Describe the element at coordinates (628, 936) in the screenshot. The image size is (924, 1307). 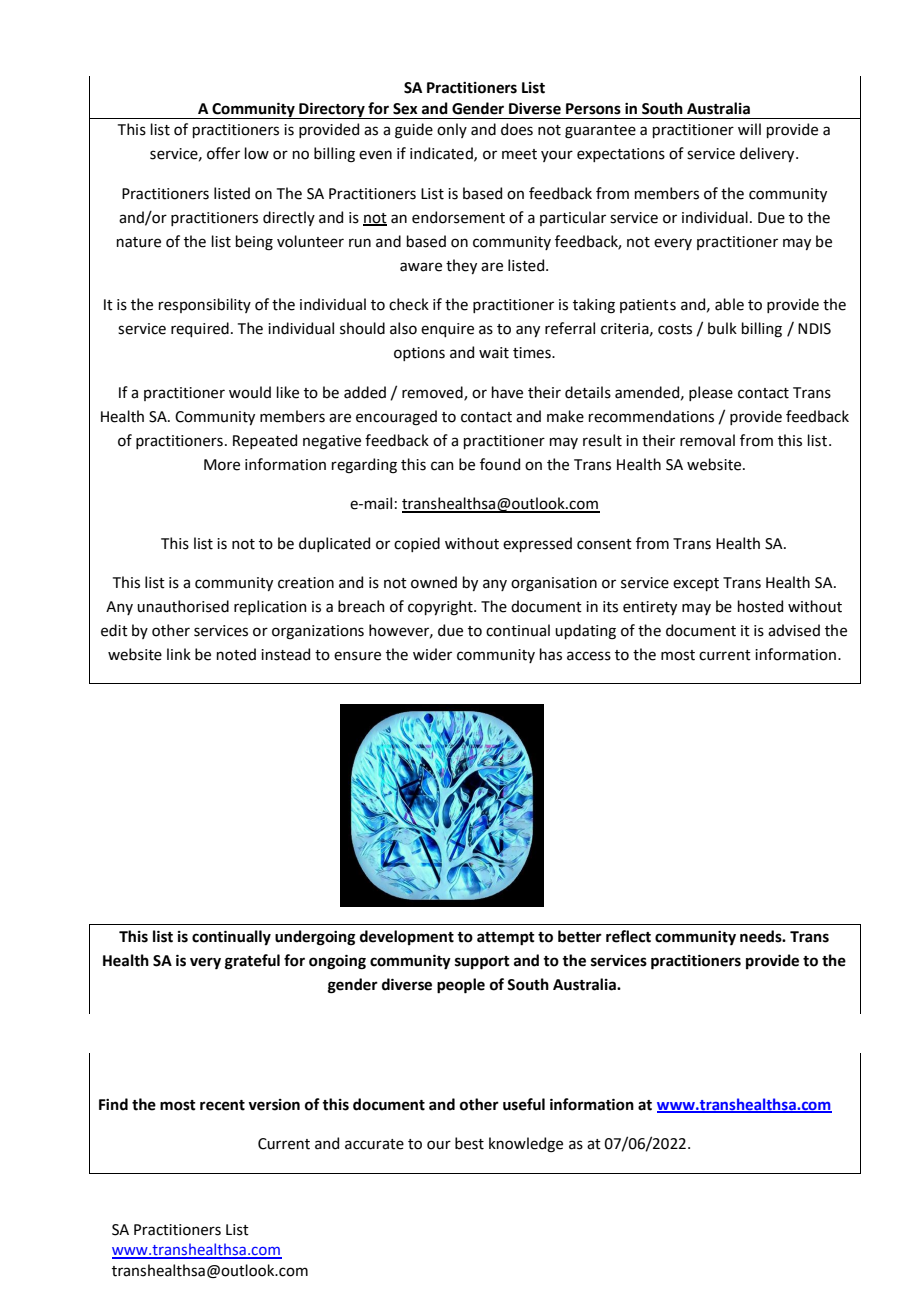
I see `reflect` at that location.
